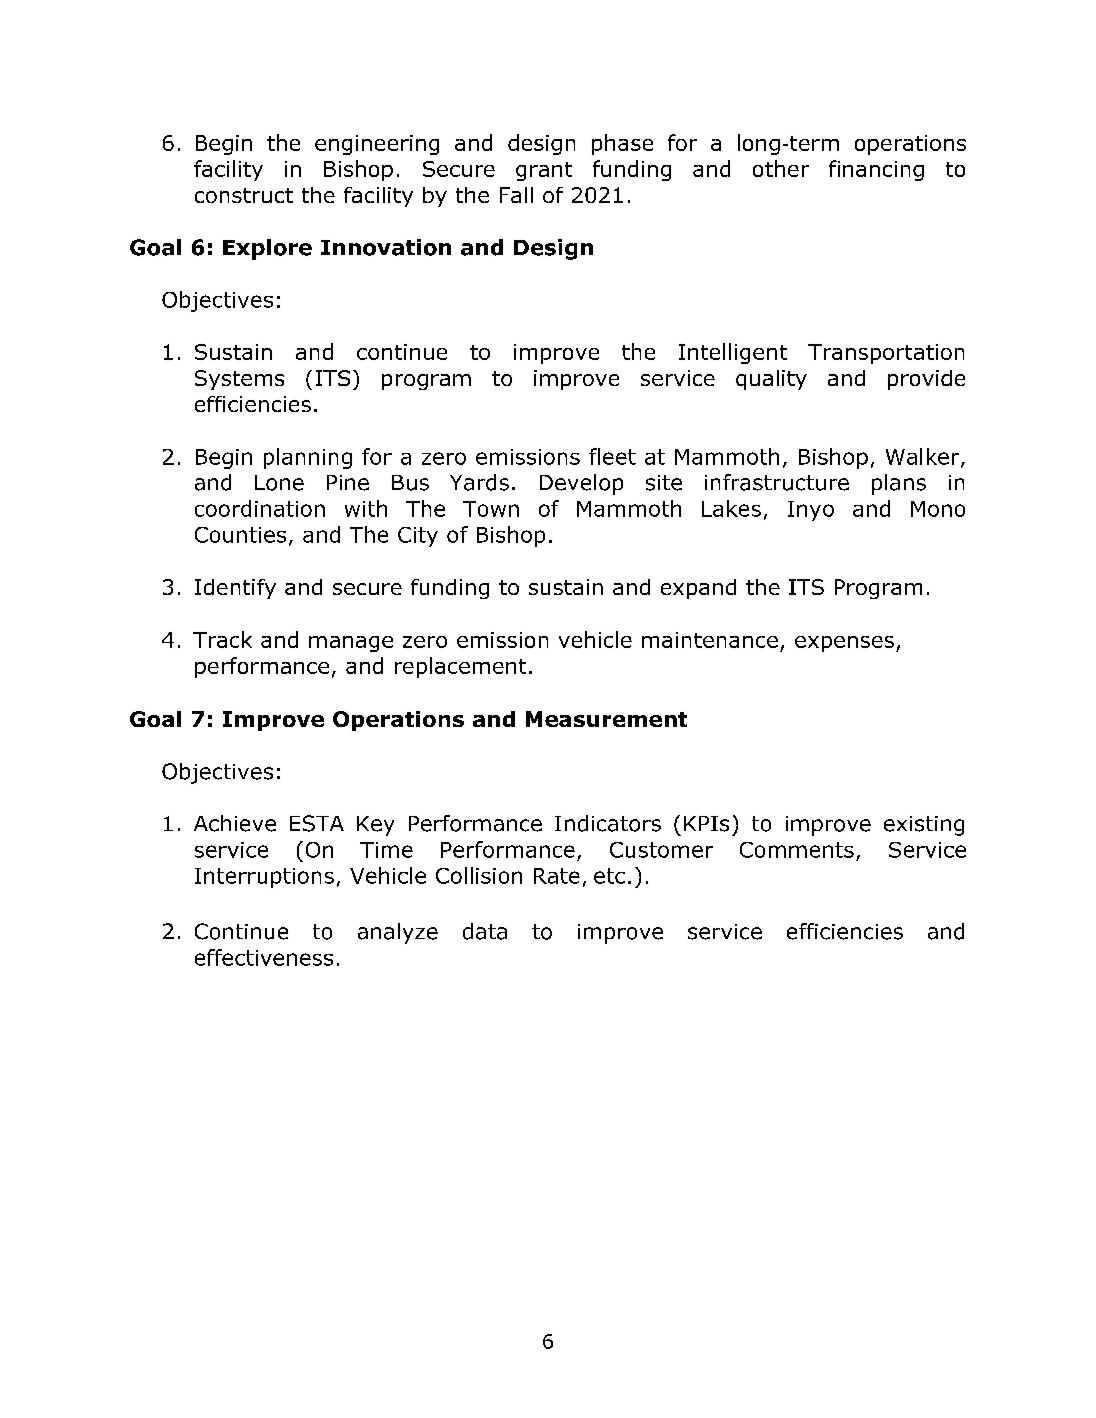  Describe the element at coordinates (240, 535) in the image. I see `Counties` at that location.
